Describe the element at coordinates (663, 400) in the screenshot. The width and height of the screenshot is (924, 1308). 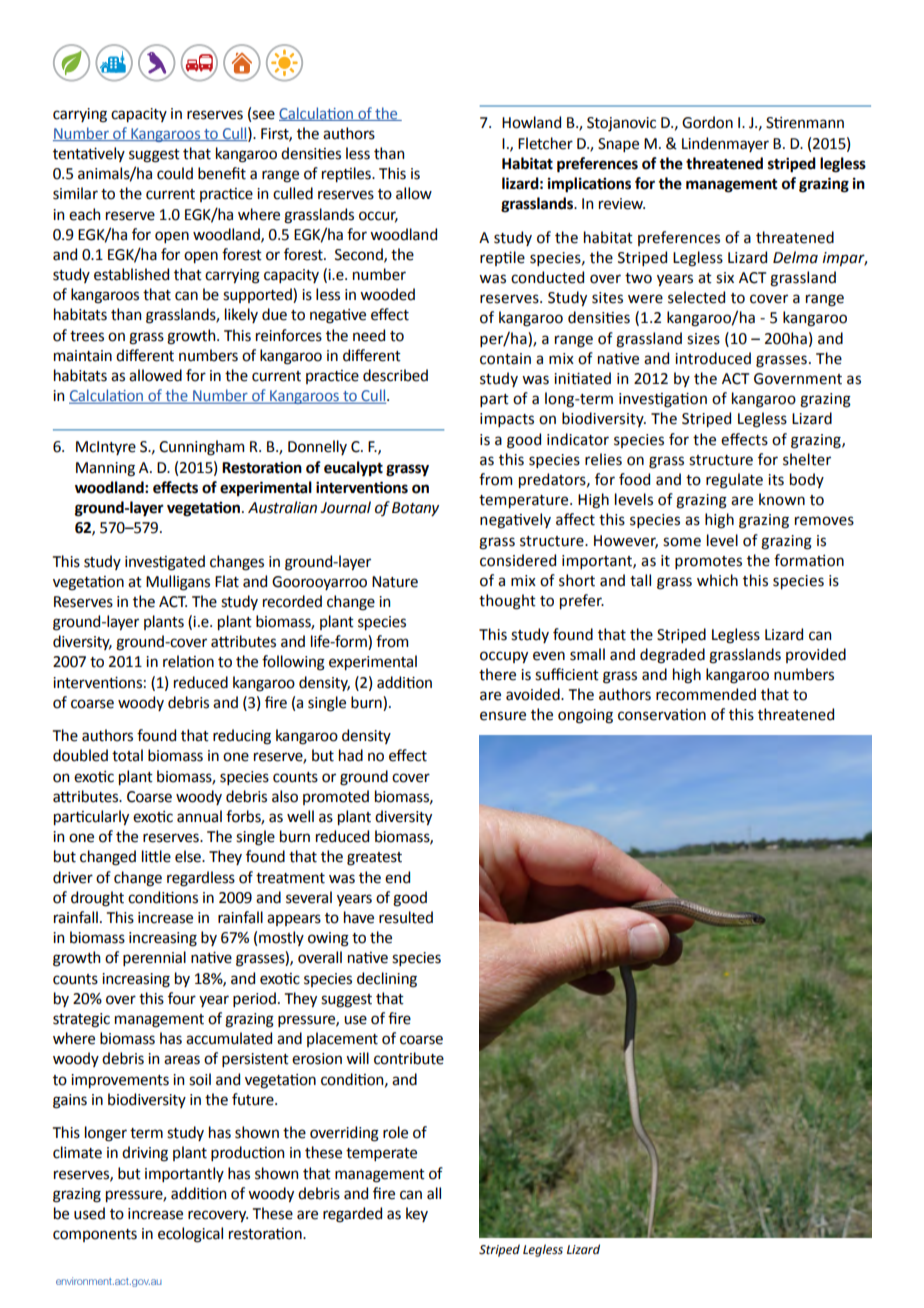
I see `investigation` at that location.
